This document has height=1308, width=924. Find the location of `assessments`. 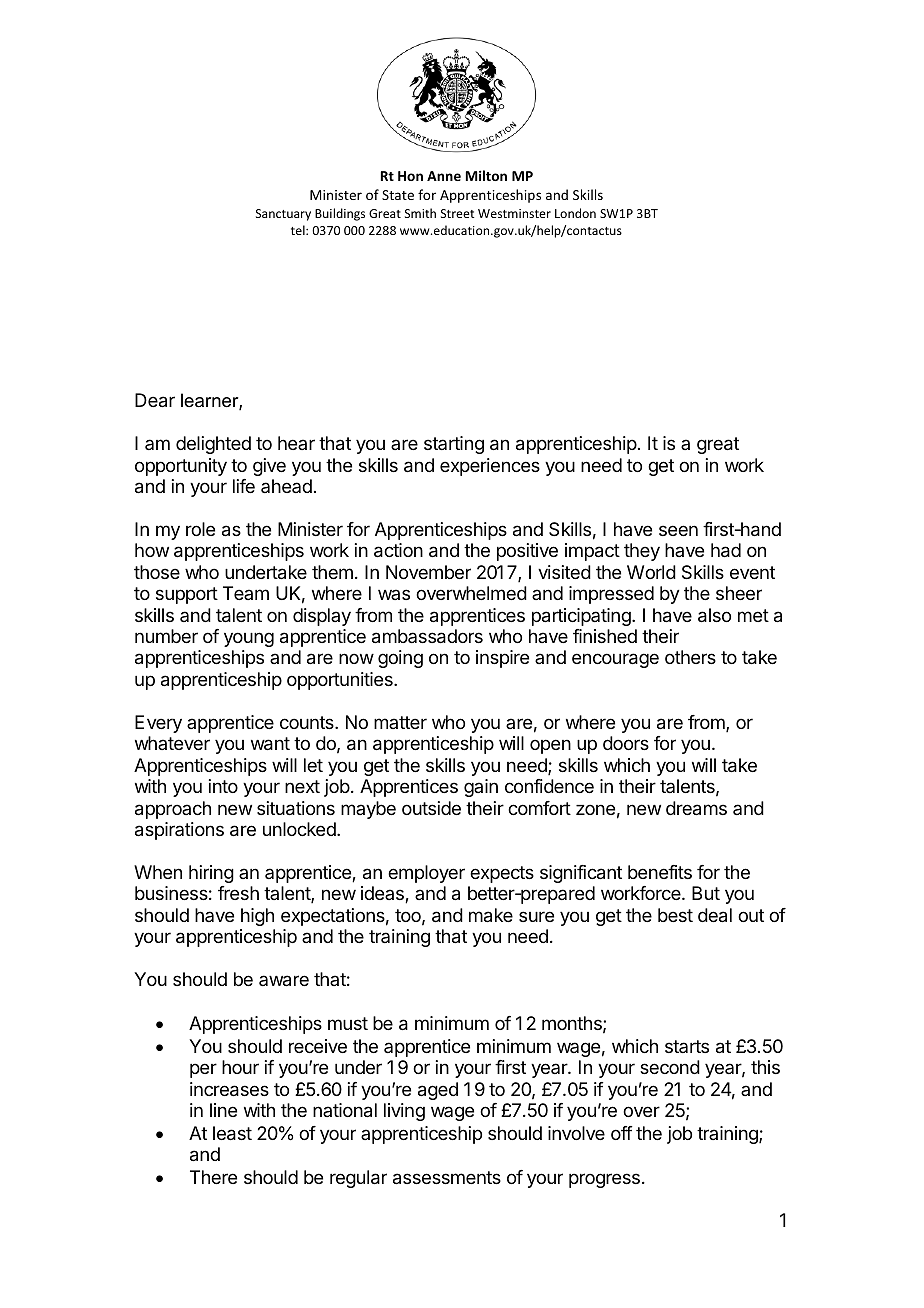

assessments is located at coordinates (447, 1178).
